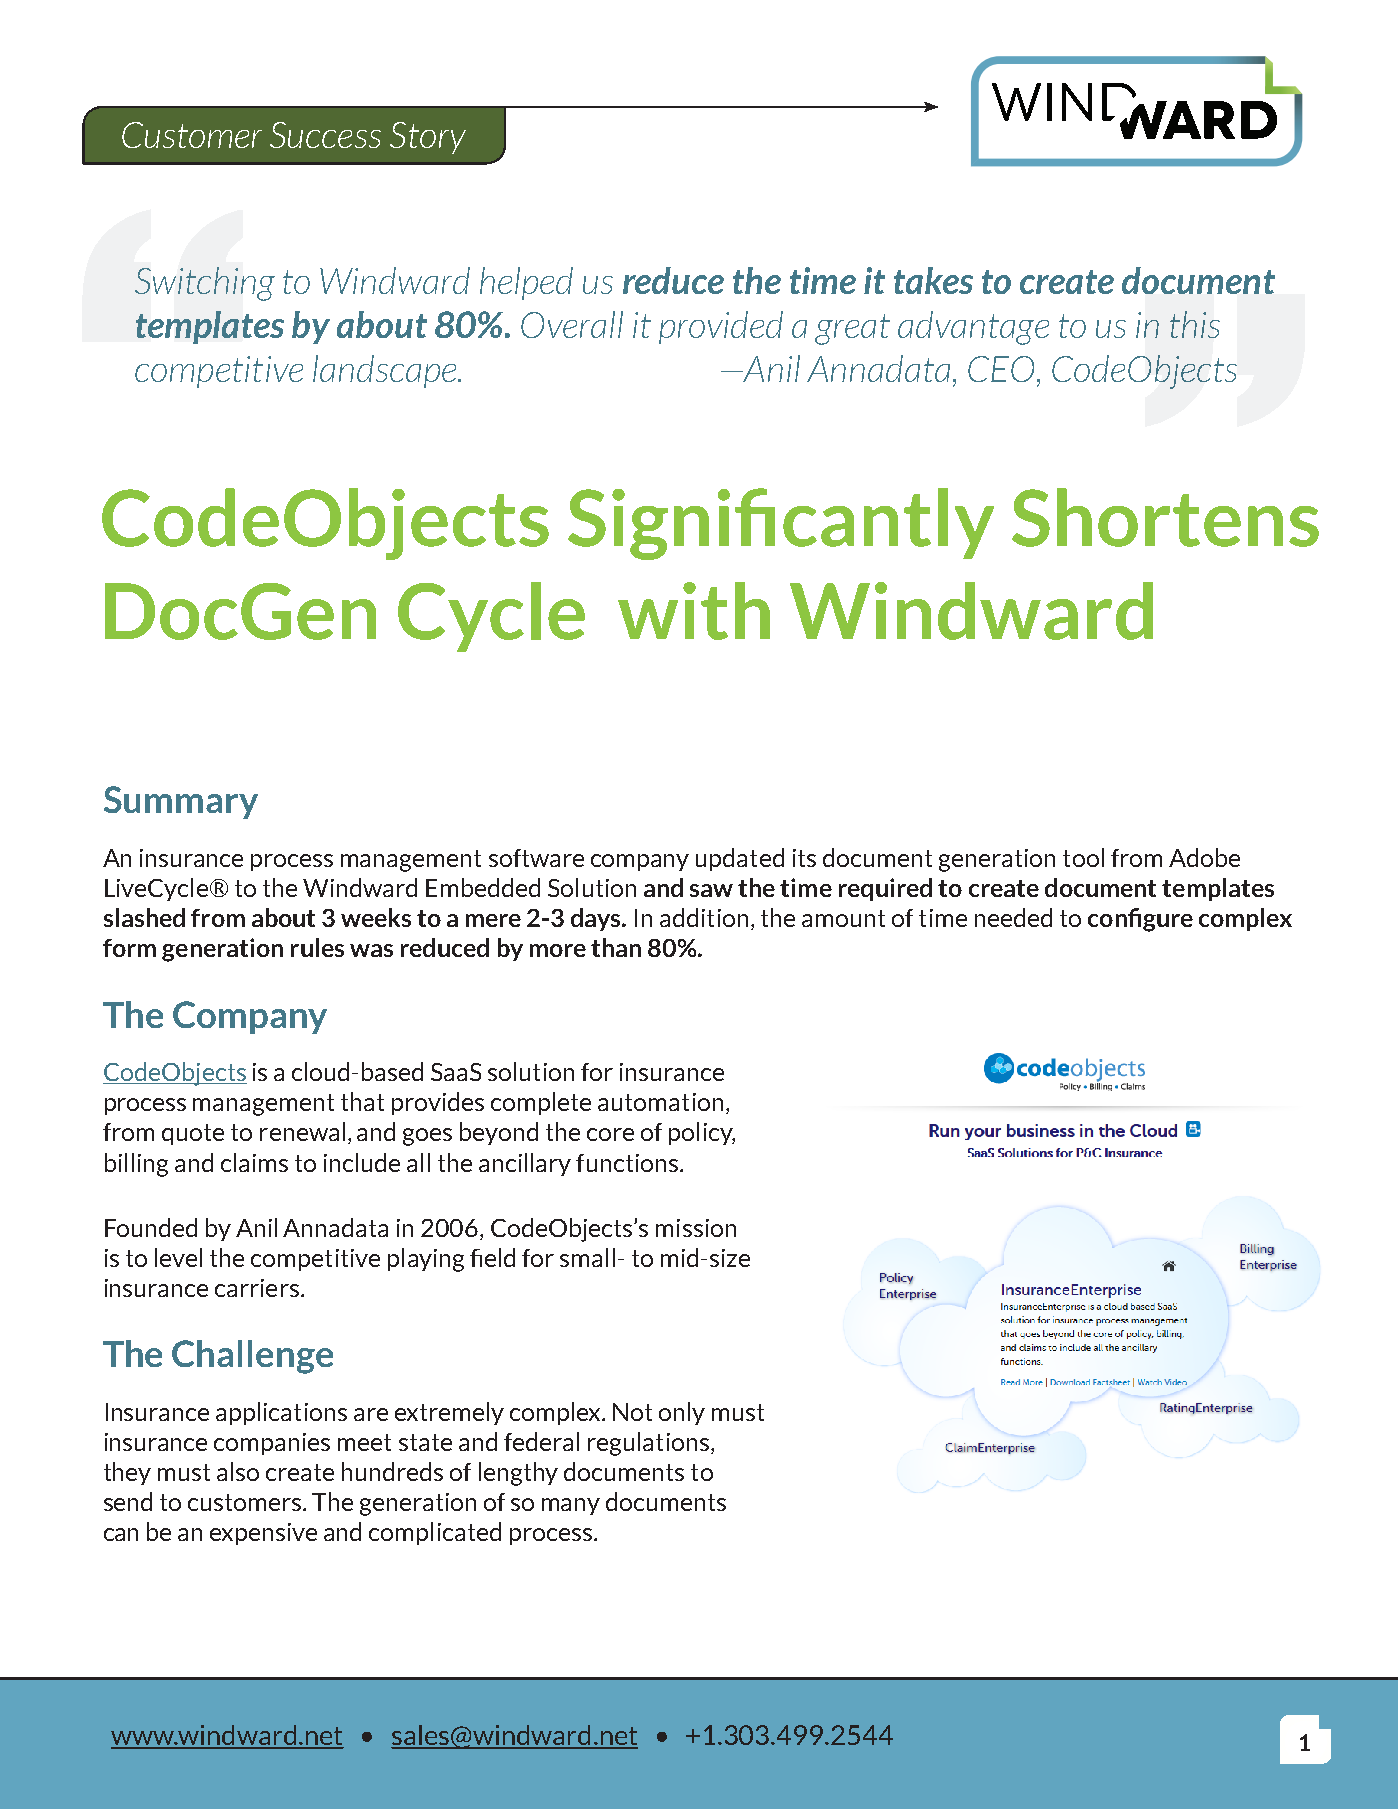  What do you see at coordinates (238, 1471) in the screenshot?
I see `also` at bounding box center [238, 1471].
